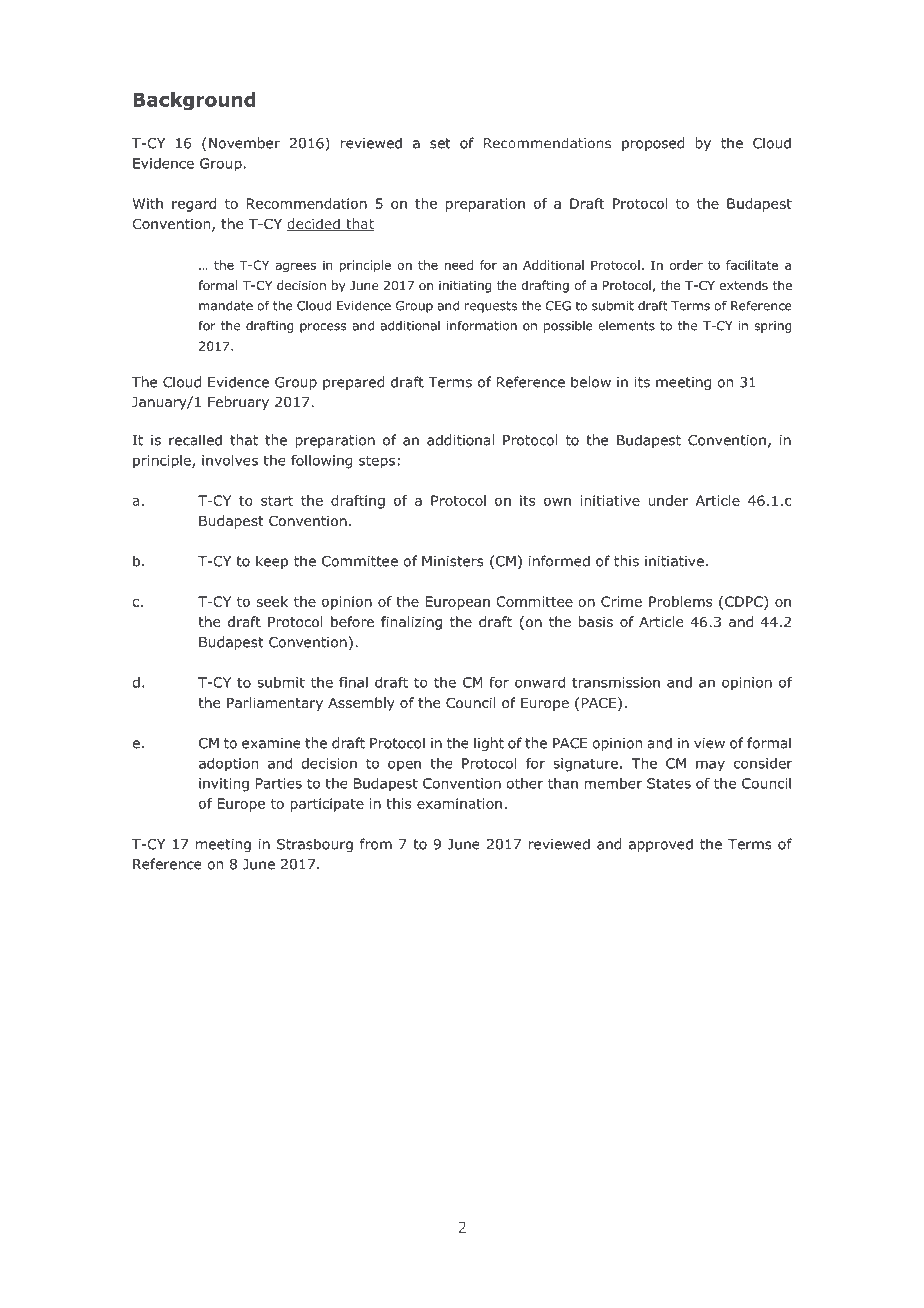 This page has height=1308, width=924. I want to click on set, so click(440, 143).
